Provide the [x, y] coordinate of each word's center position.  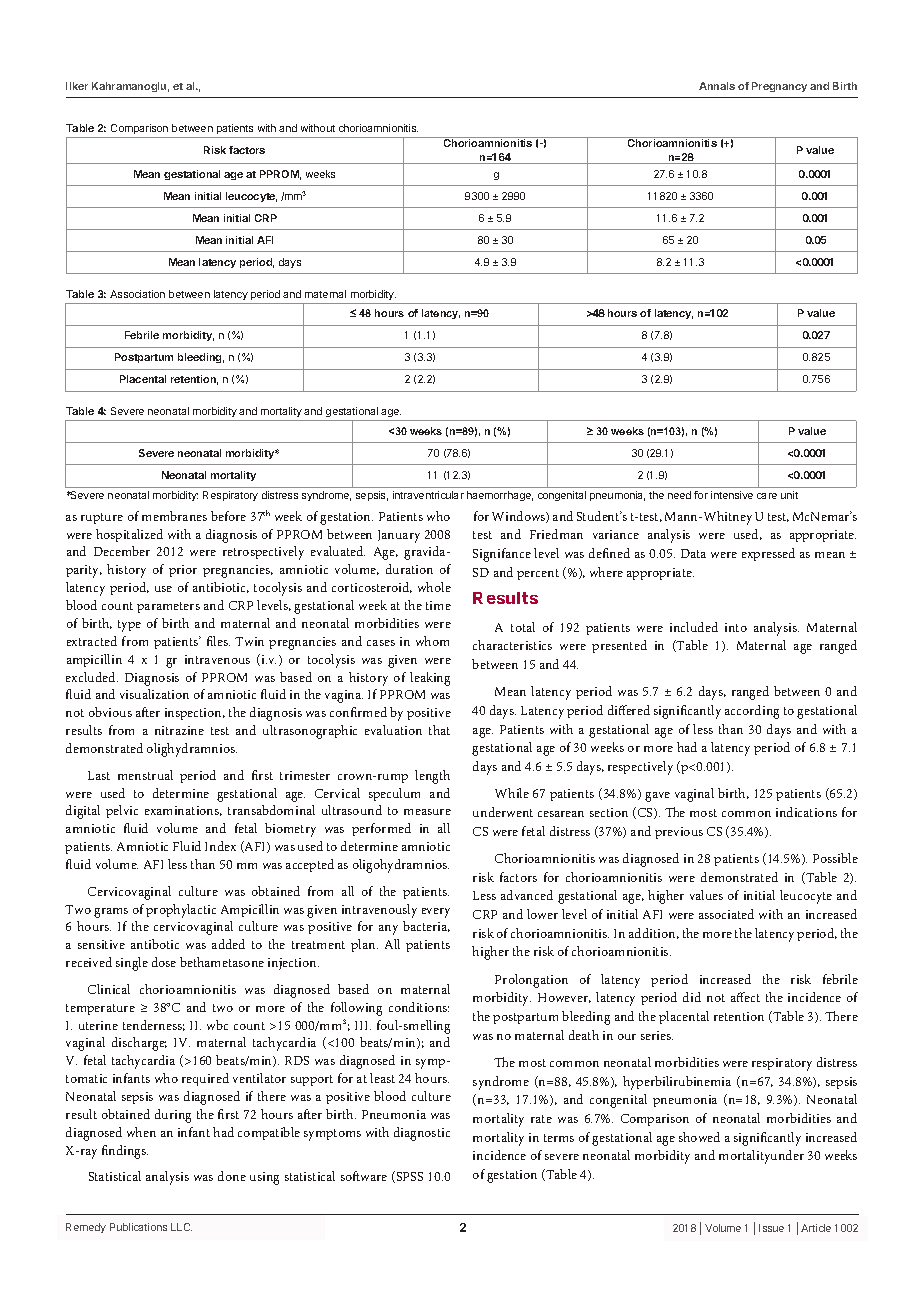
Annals [717, 86]
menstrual [145, 775]
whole [434, 587]
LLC [181, 1227]
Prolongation [531, 981]
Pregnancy [779, 87]
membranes [174, 516]
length [432, 777]
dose [164, 962]
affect [745, 997]
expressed [768, 554]
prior [183, 571]
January [399, 536]
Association [137, 294]
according [752, 712]
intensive [732, 495]
